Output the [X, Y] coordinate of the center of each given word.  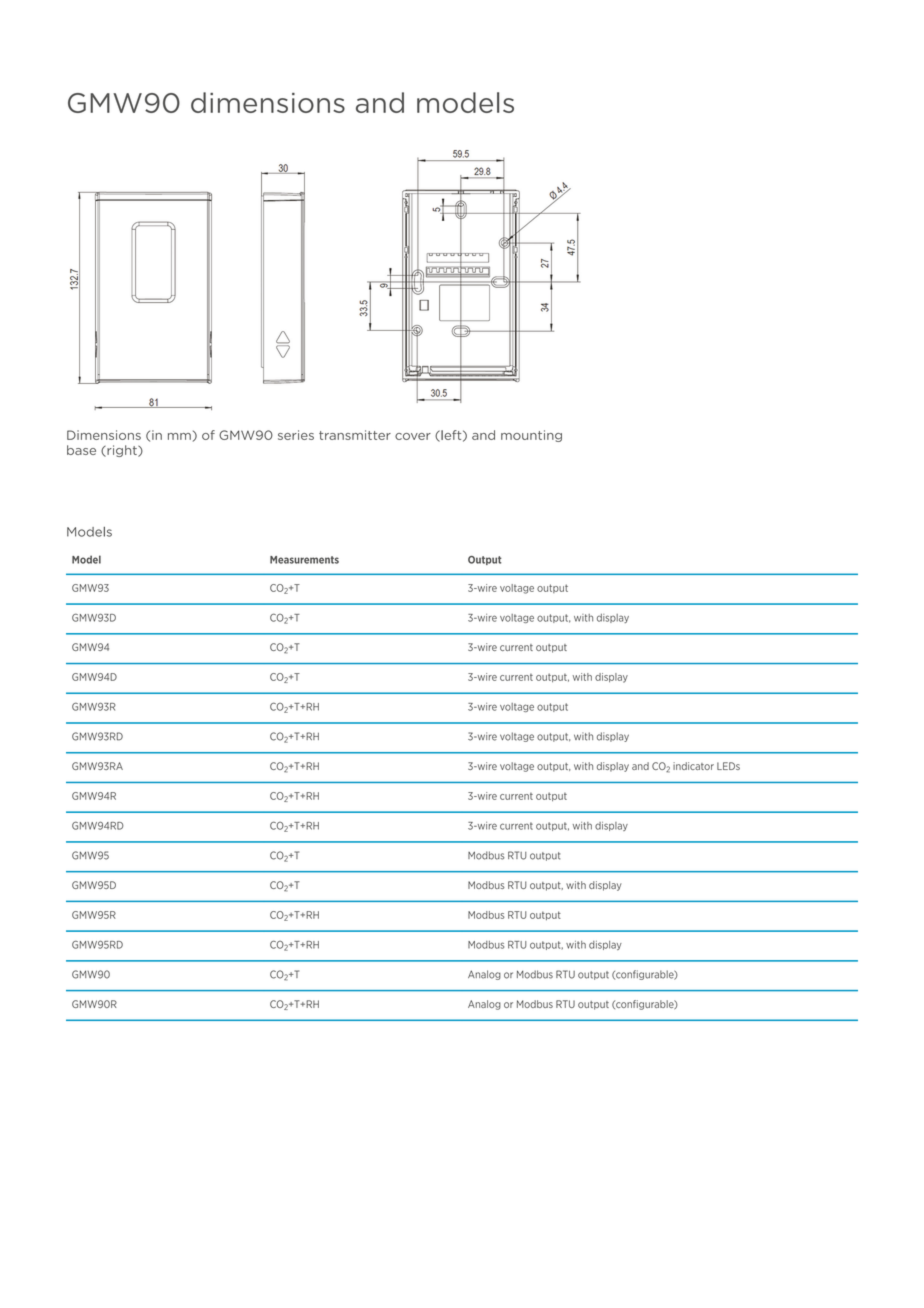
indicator [693, 766]
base [81, 450]
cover [413, 436]
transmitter [355, 435]
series [296, 435]
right [122, 451]
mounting [531, 436]
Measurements [304, 560]
